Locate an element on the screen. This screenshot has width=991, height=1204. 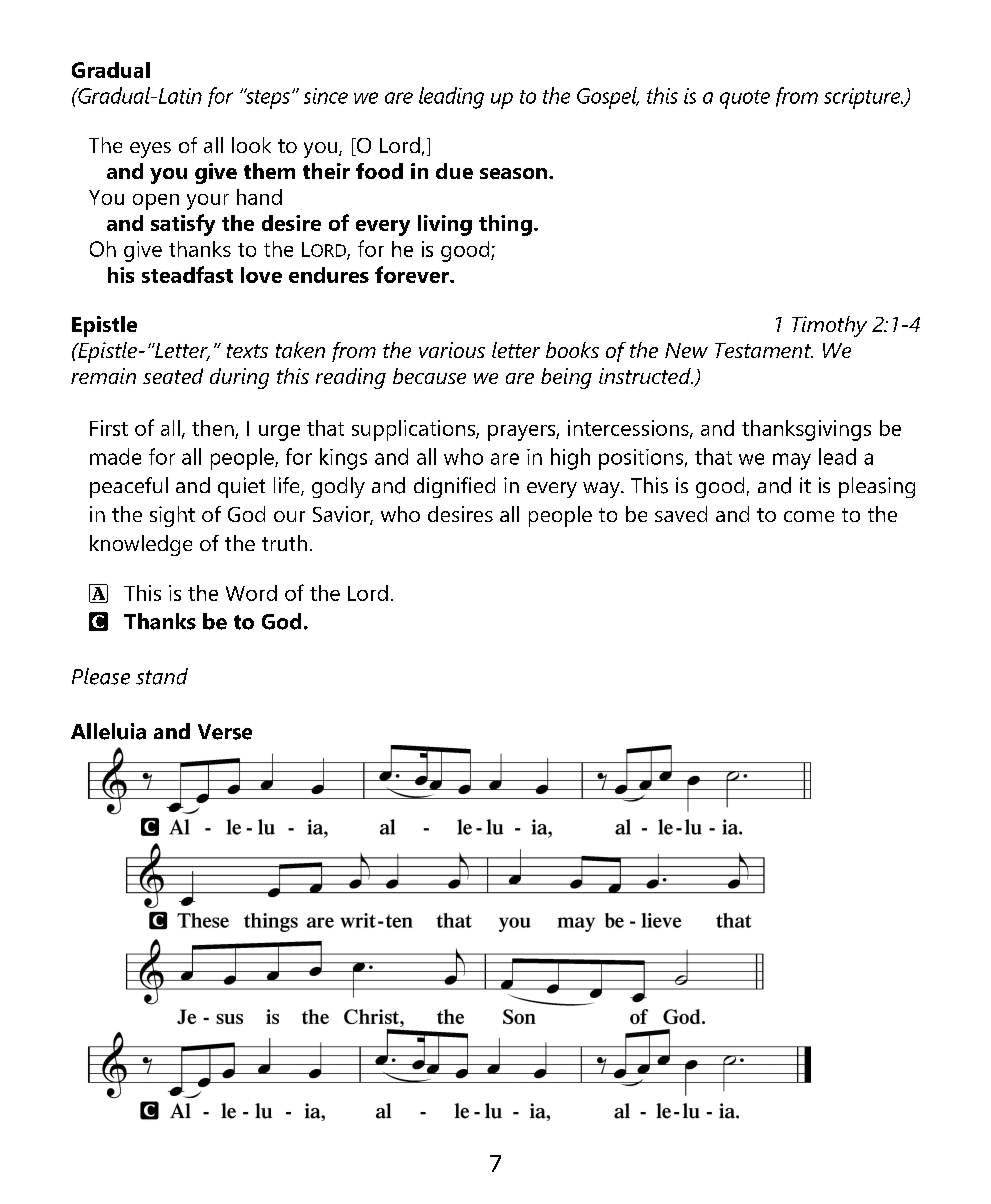
Verse is located at coordinates (225, 732).
